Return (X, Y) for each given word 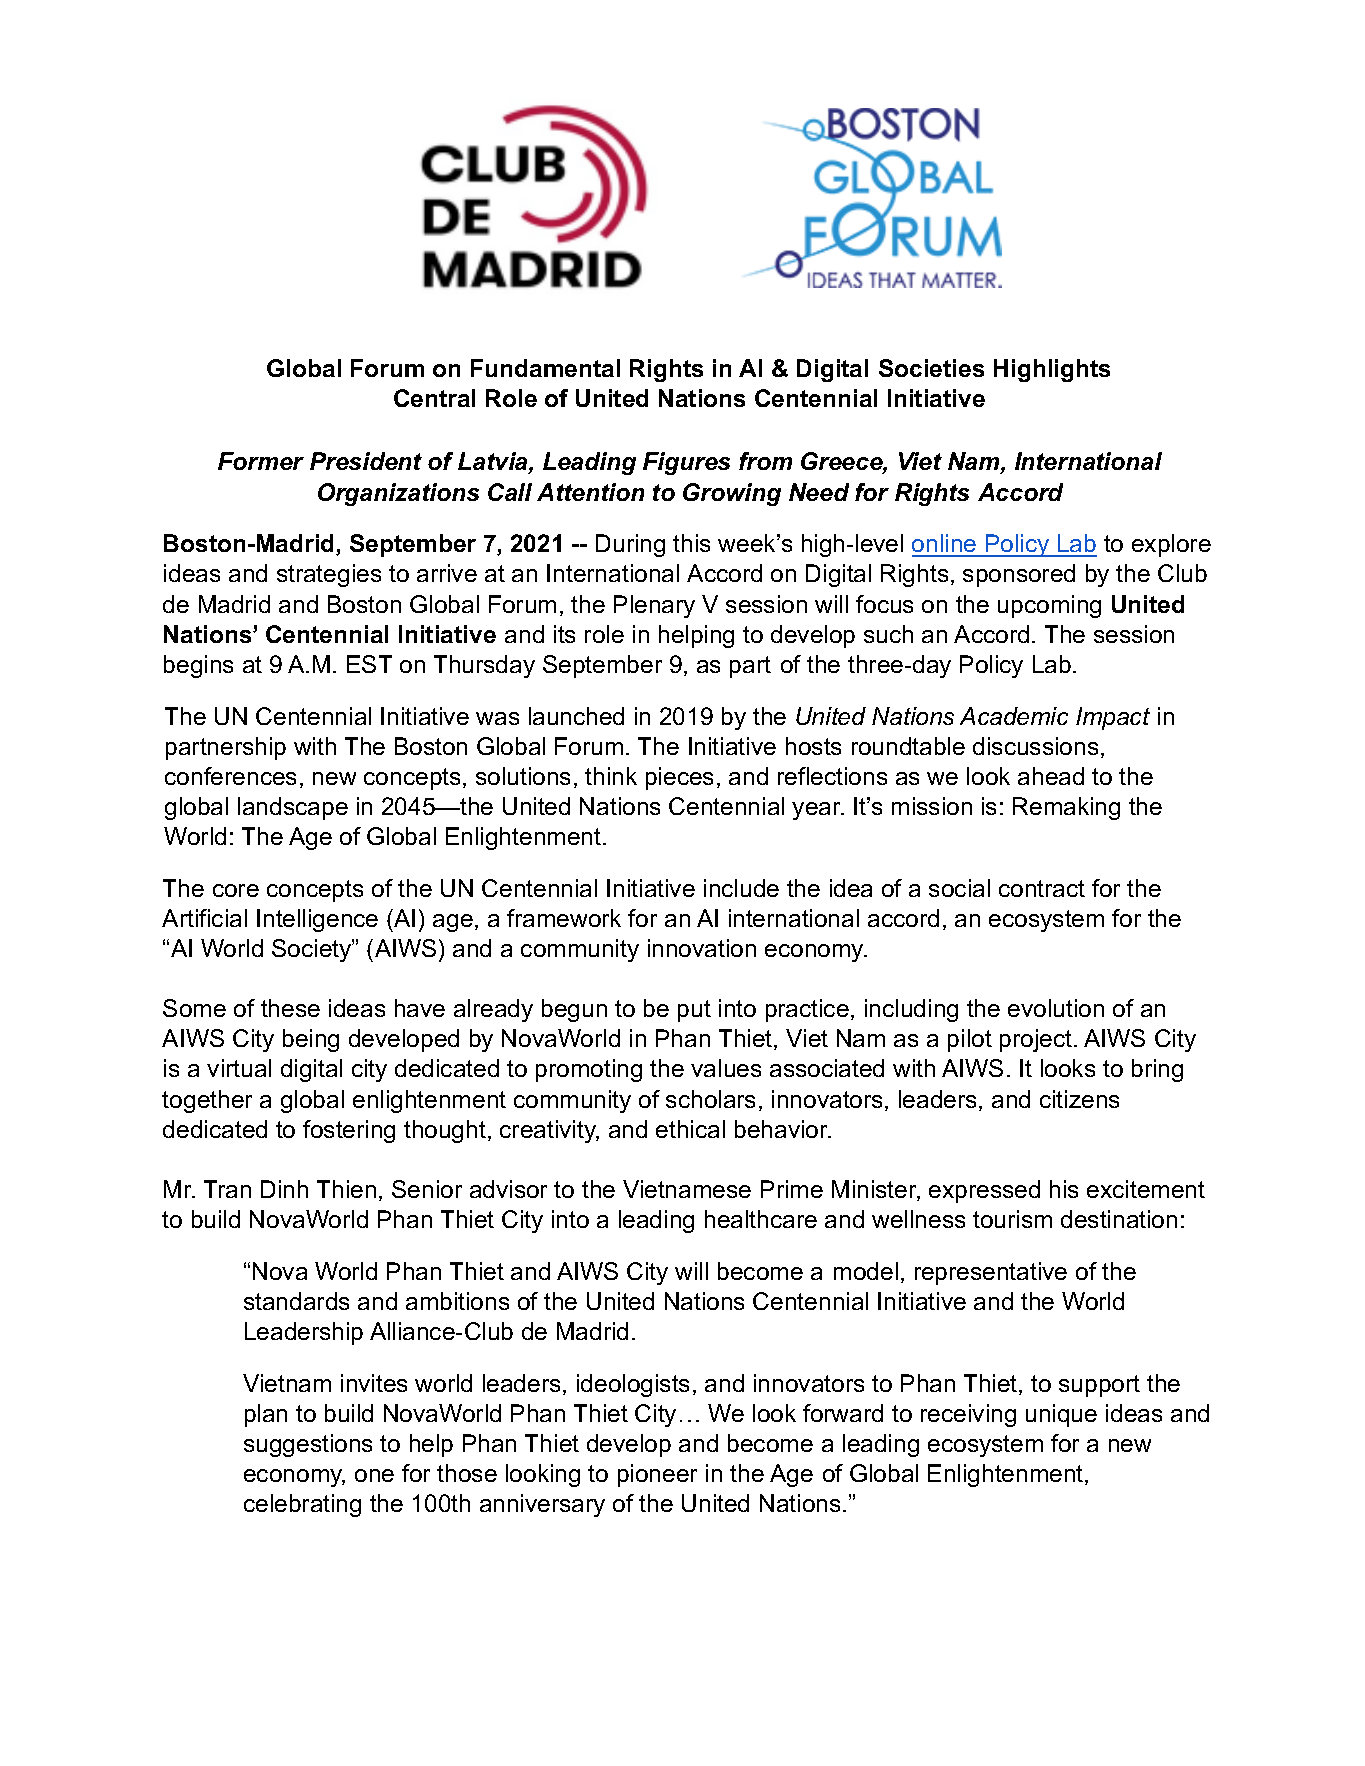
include (741, 888)
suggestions (308, 1445)
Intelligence (317, 920)
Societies (931, 368)
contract (1042, 888)
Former (261, 461)
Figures (686, 463)
